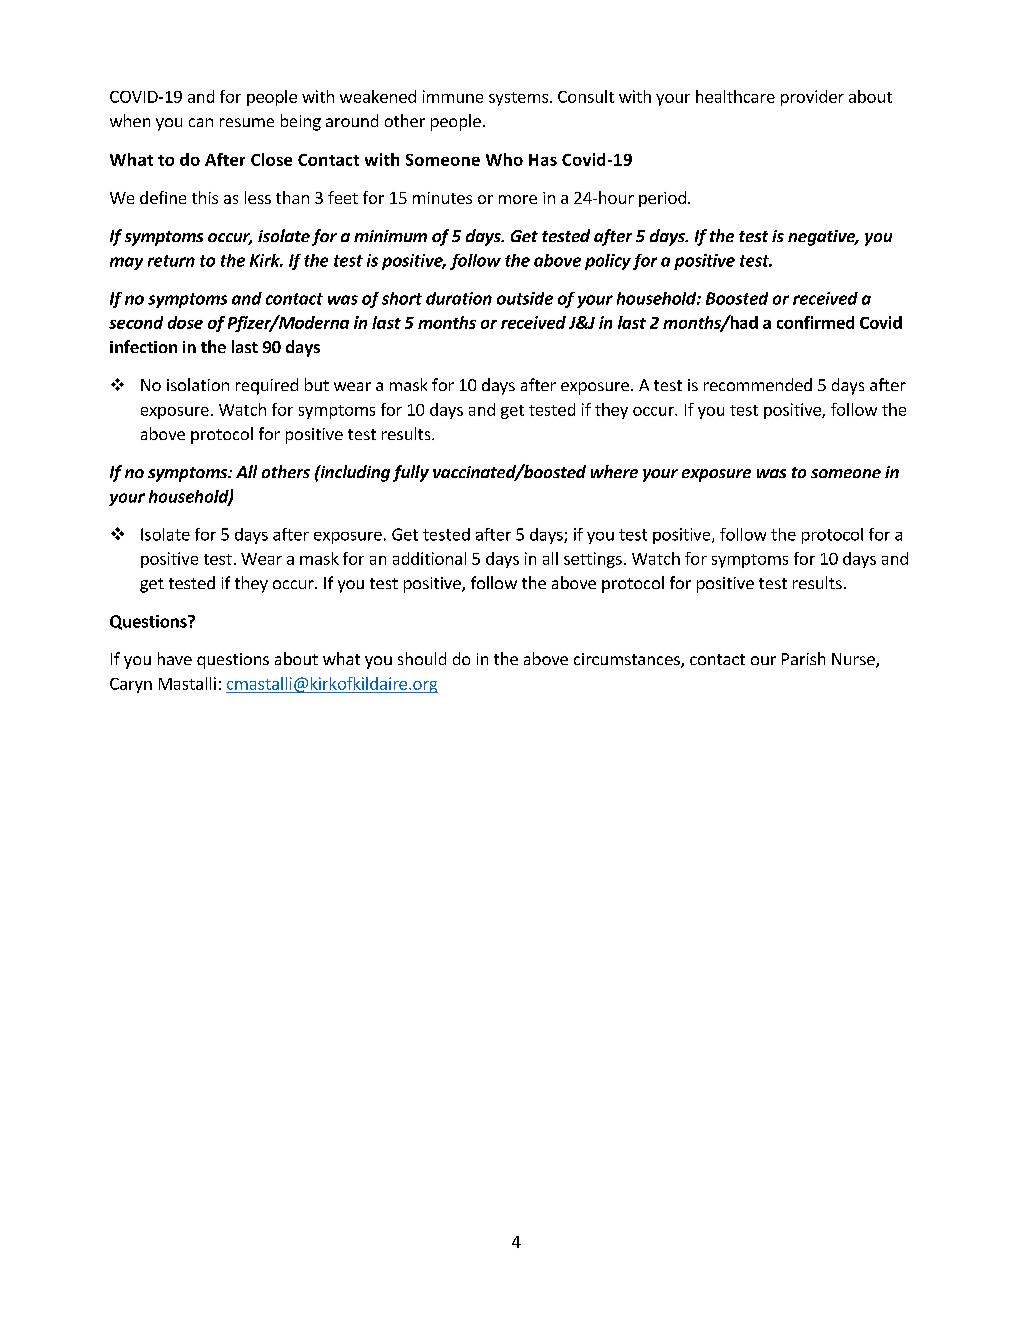 This image has height=1336, width=1032. What do you see at coordinates (735, 96) in the image?
I see `healthcare` at bounding box center [735, 96].
